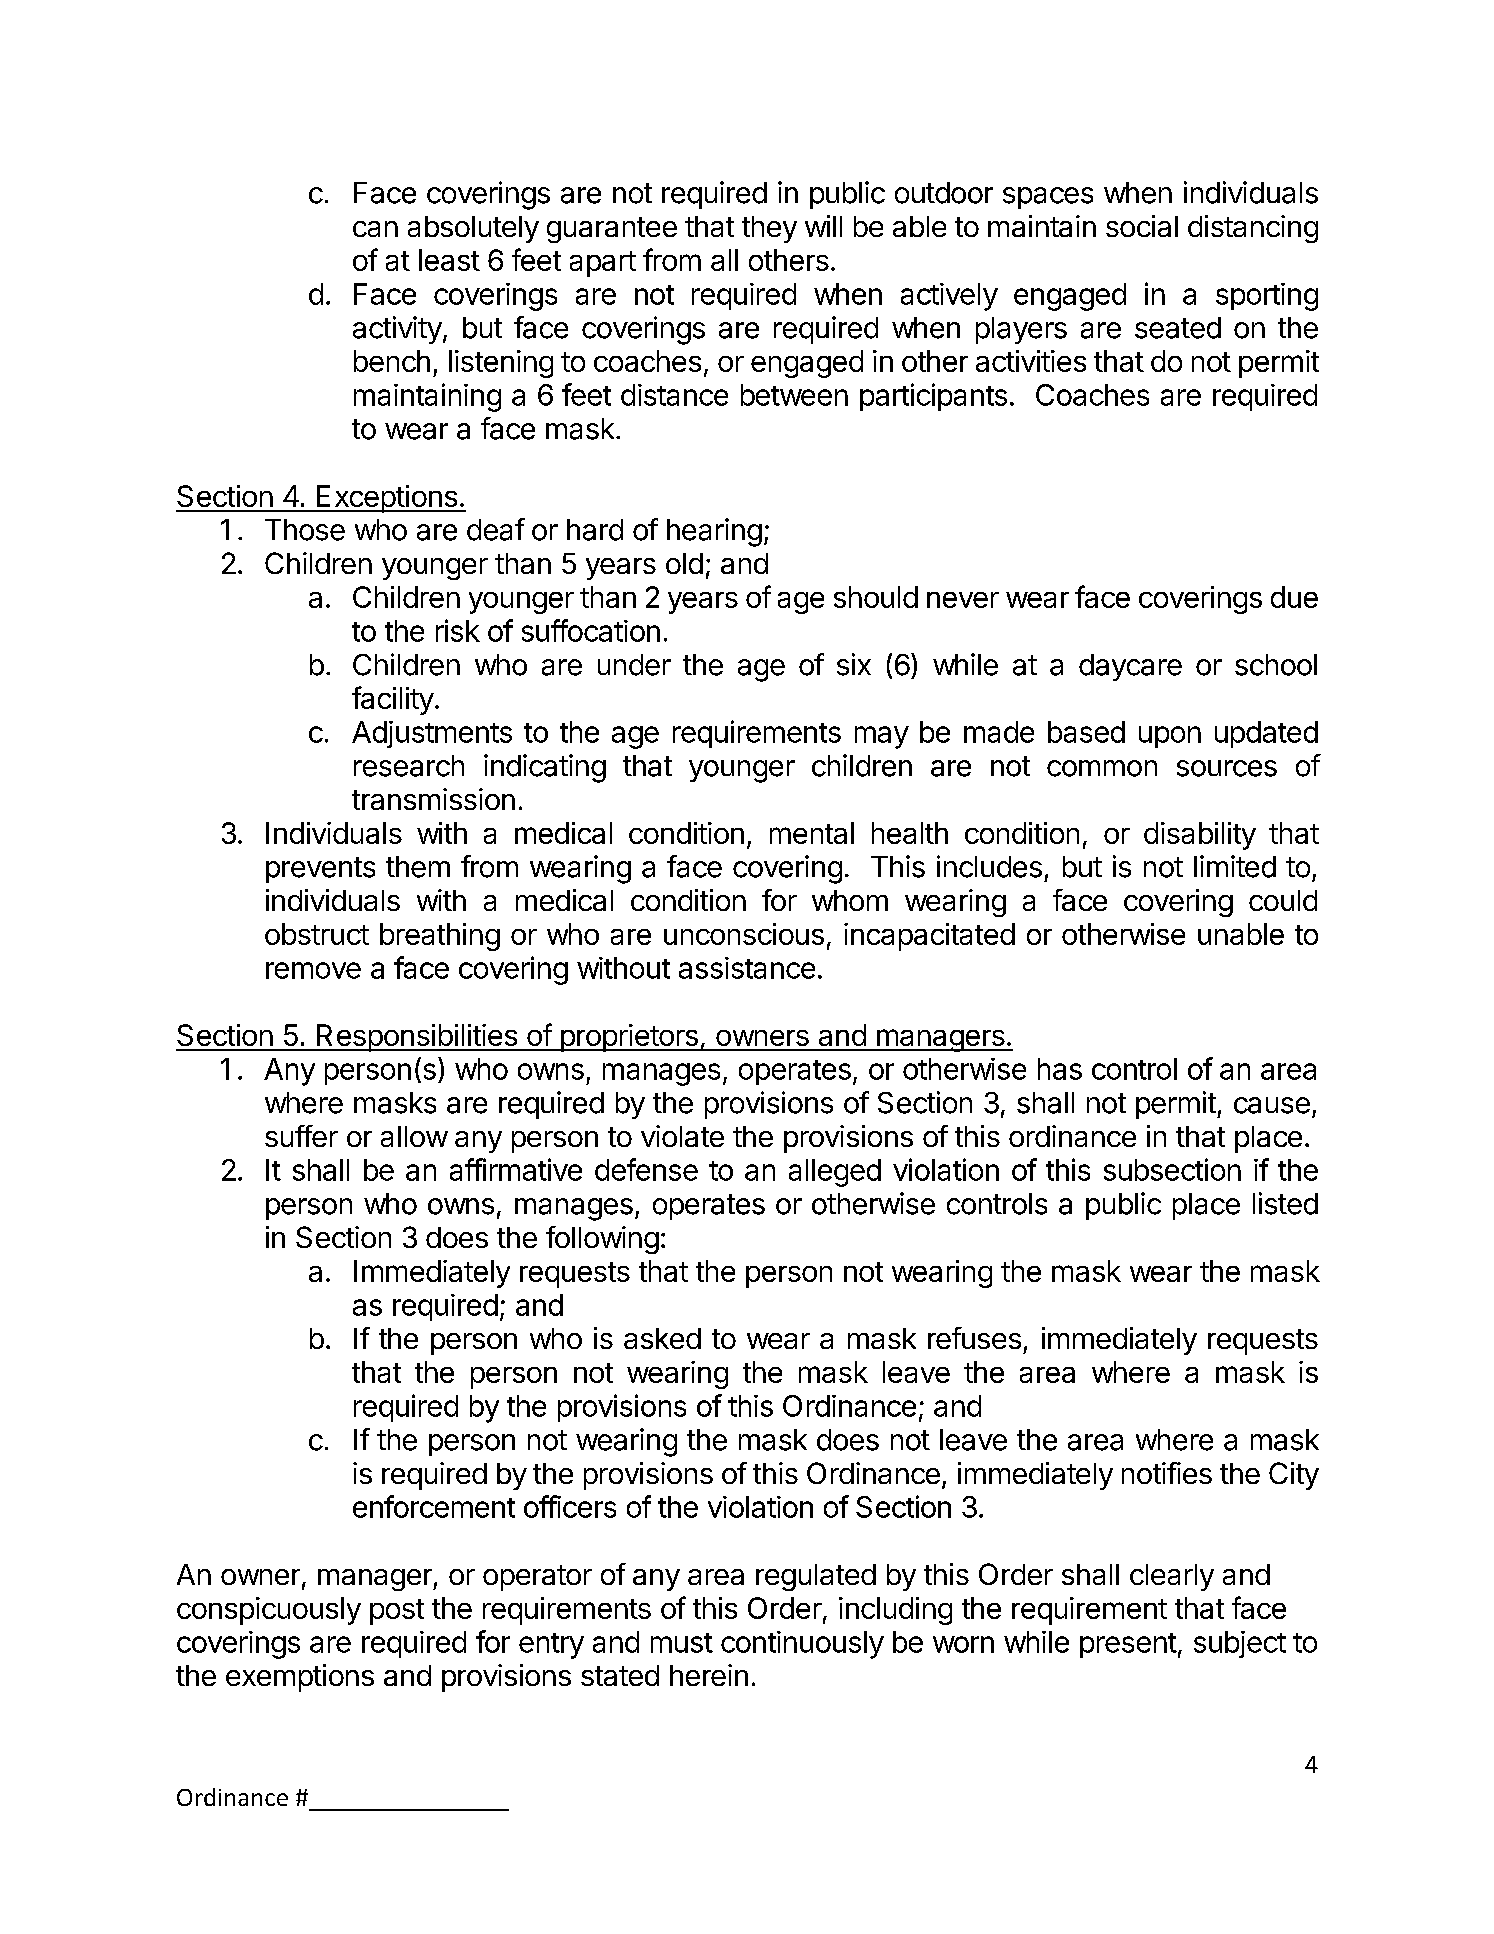 This page has height=1934, width=1494. I want to click on notifies, so click(1167, 1473).
